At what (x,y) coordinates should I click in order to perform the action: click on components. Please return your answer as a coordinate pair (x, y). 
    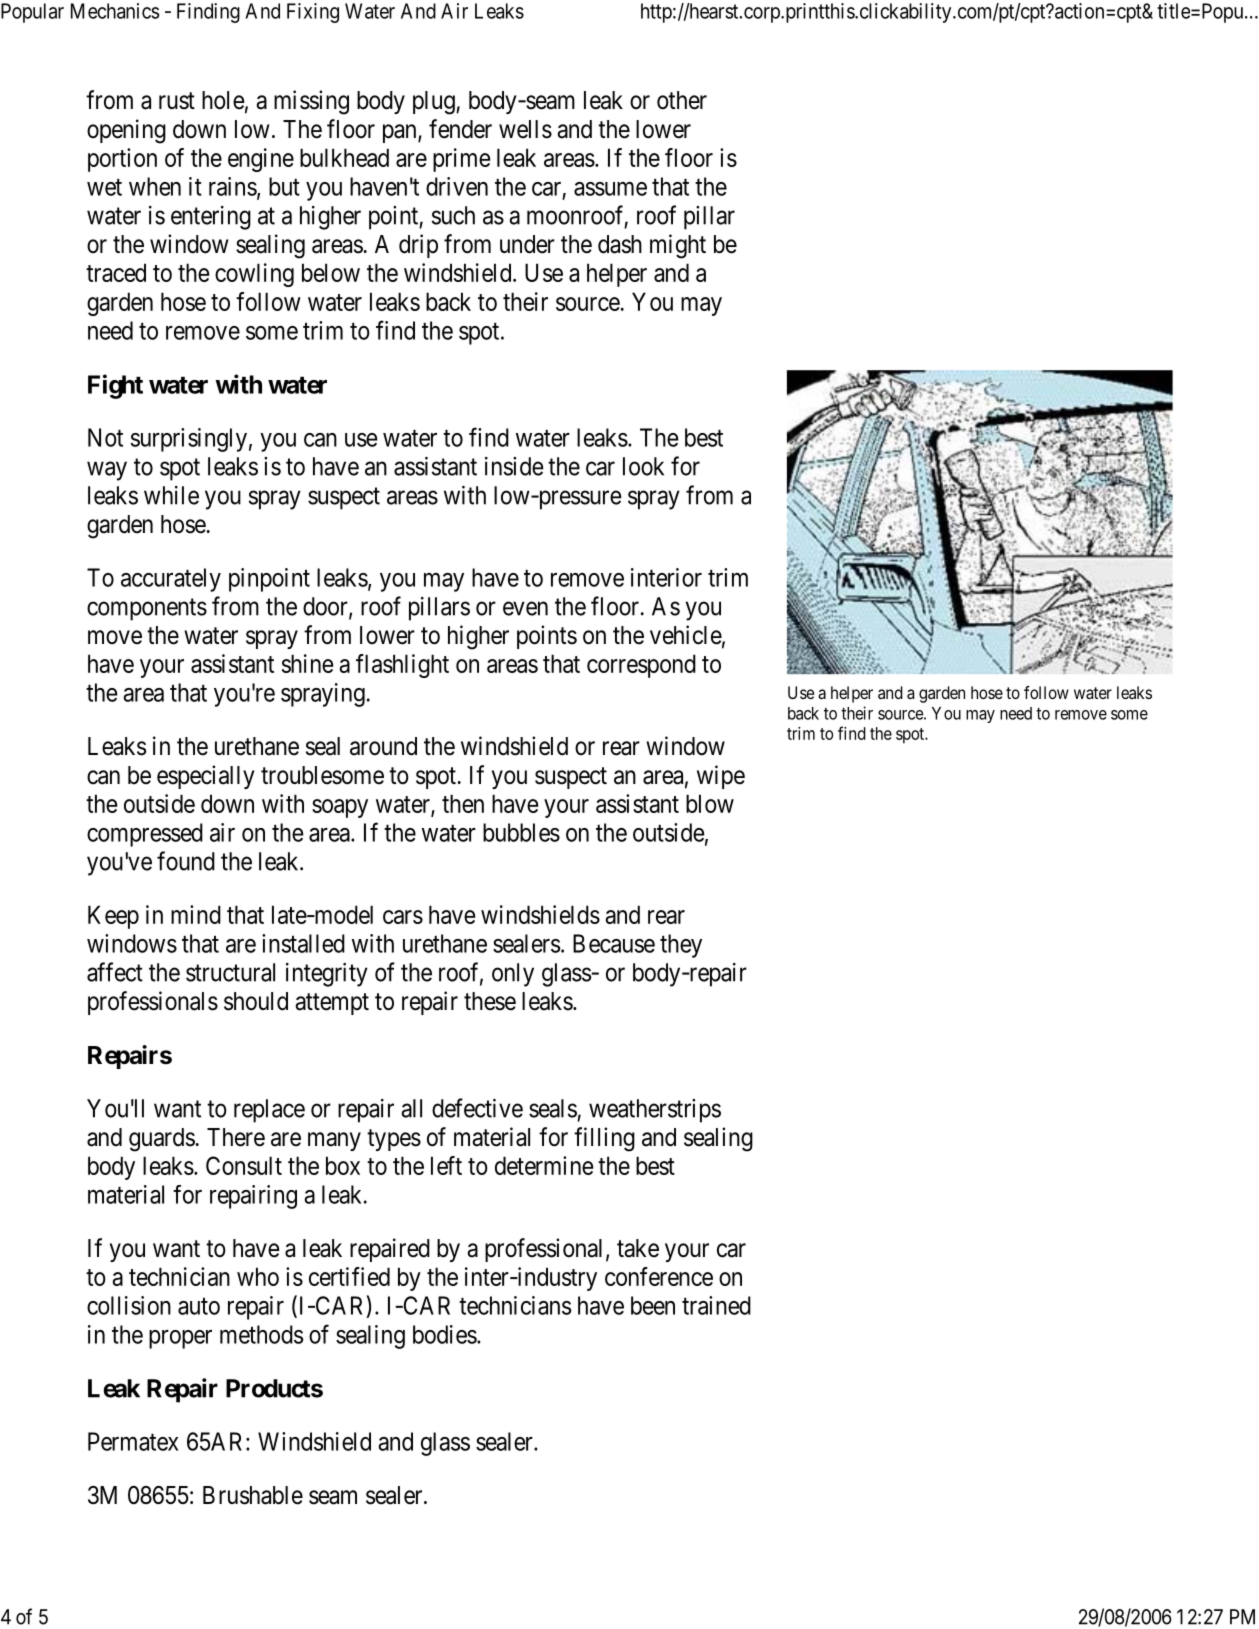
    Looking at the image, I should click on (147, 609).
